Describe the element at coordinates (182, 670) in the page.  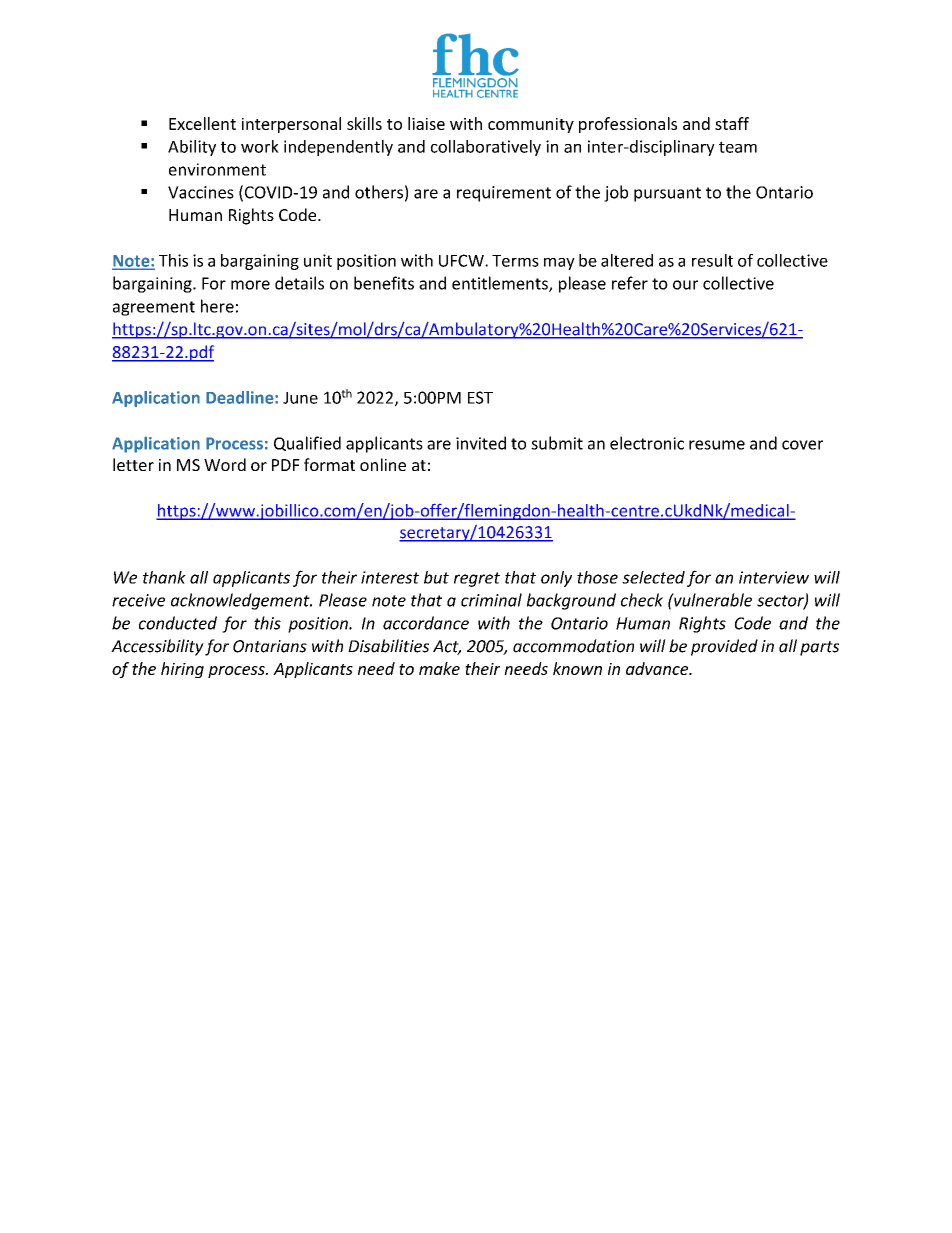
I see `hiring` at that location.
